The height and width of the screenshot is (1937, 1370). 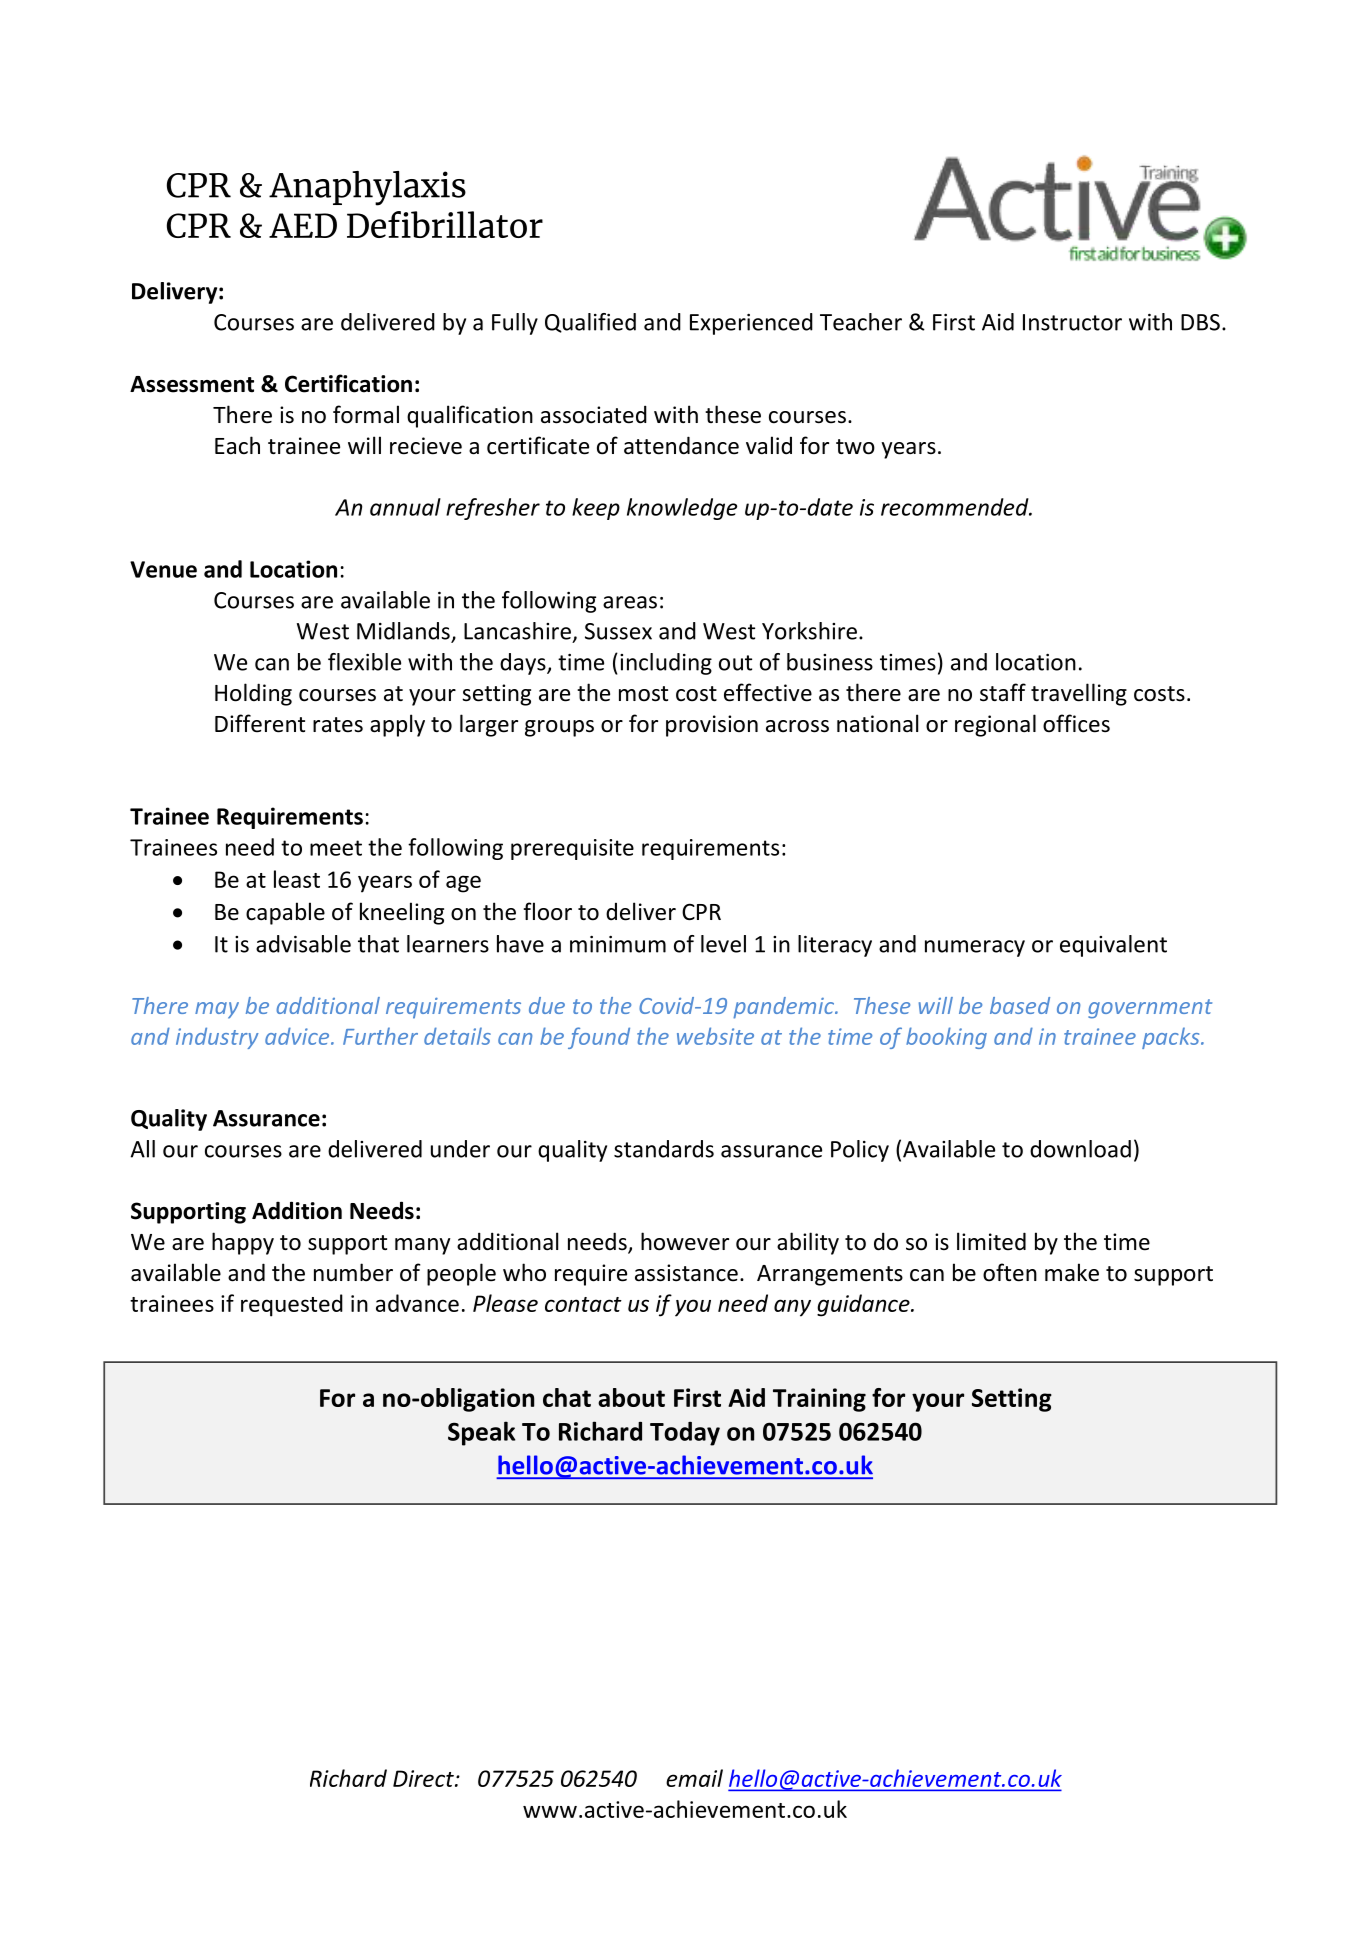 What do you see at coordinates (1072, 322) in the screenshot?
I see `Instructor` at bounding box center [1072, 322].
